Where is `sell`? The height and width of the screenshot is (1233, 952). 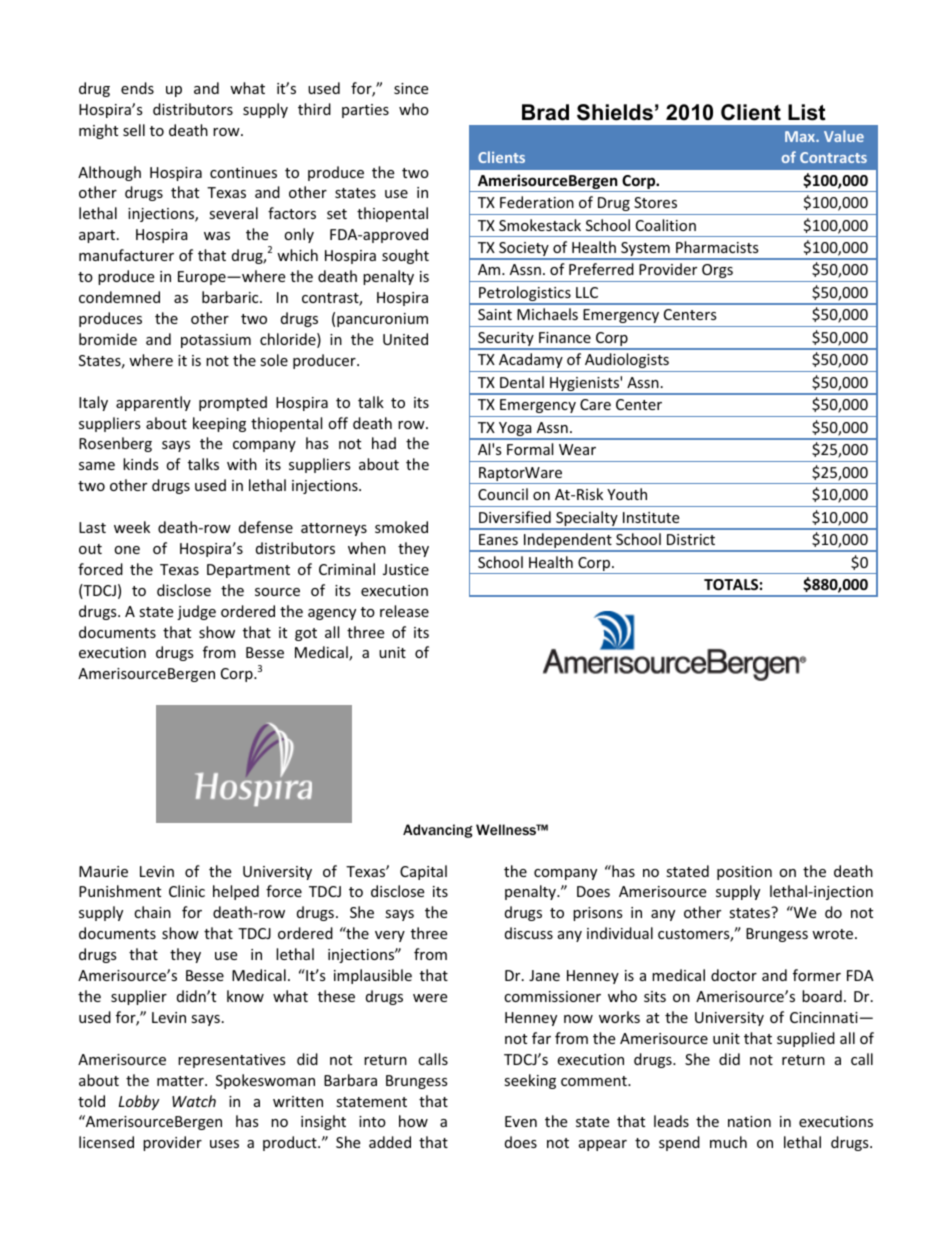 sell is located at coordinates (134, 130).
